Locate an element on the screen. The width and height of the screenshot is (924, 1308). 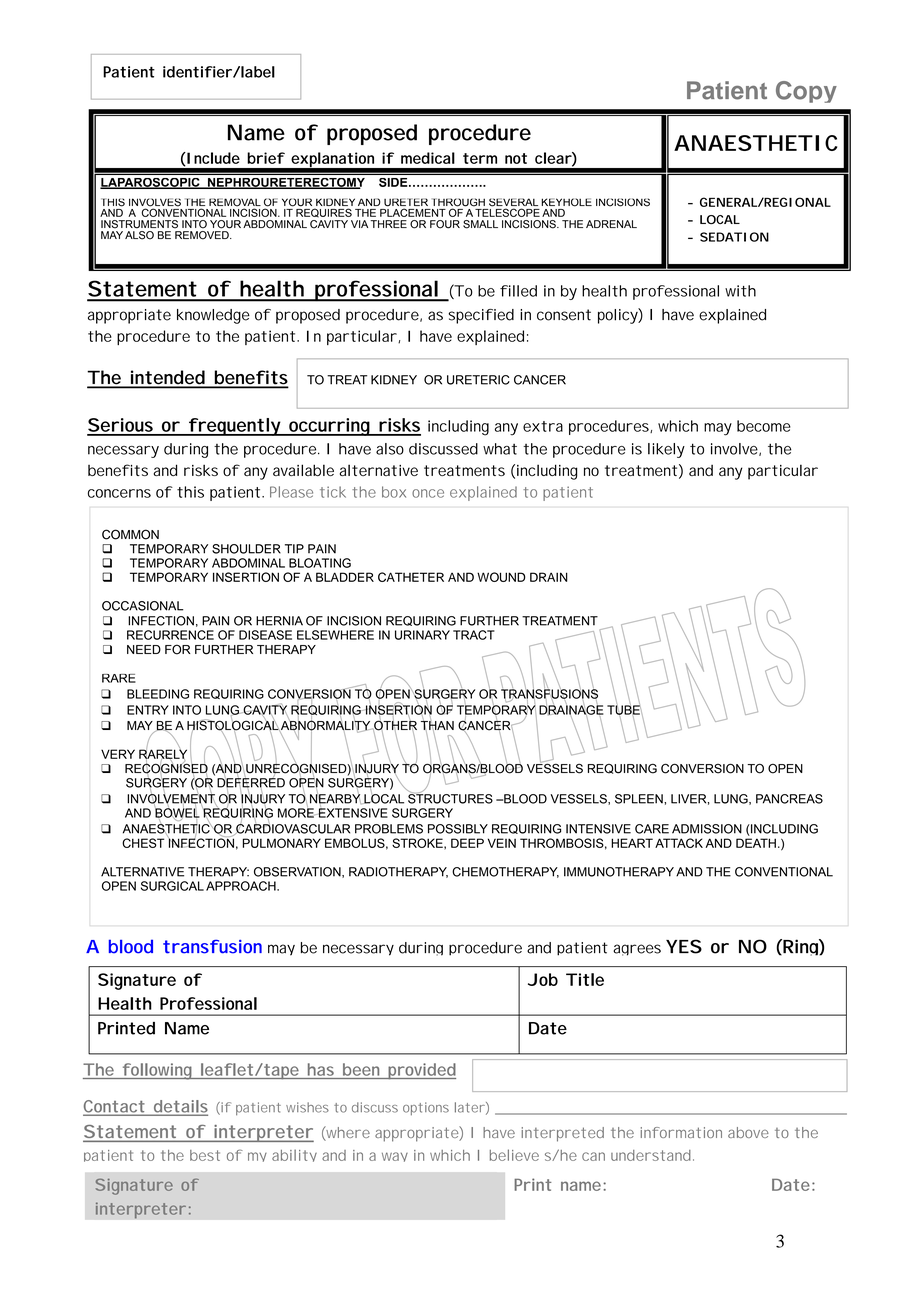
term is located at coordinates (480, 158).
